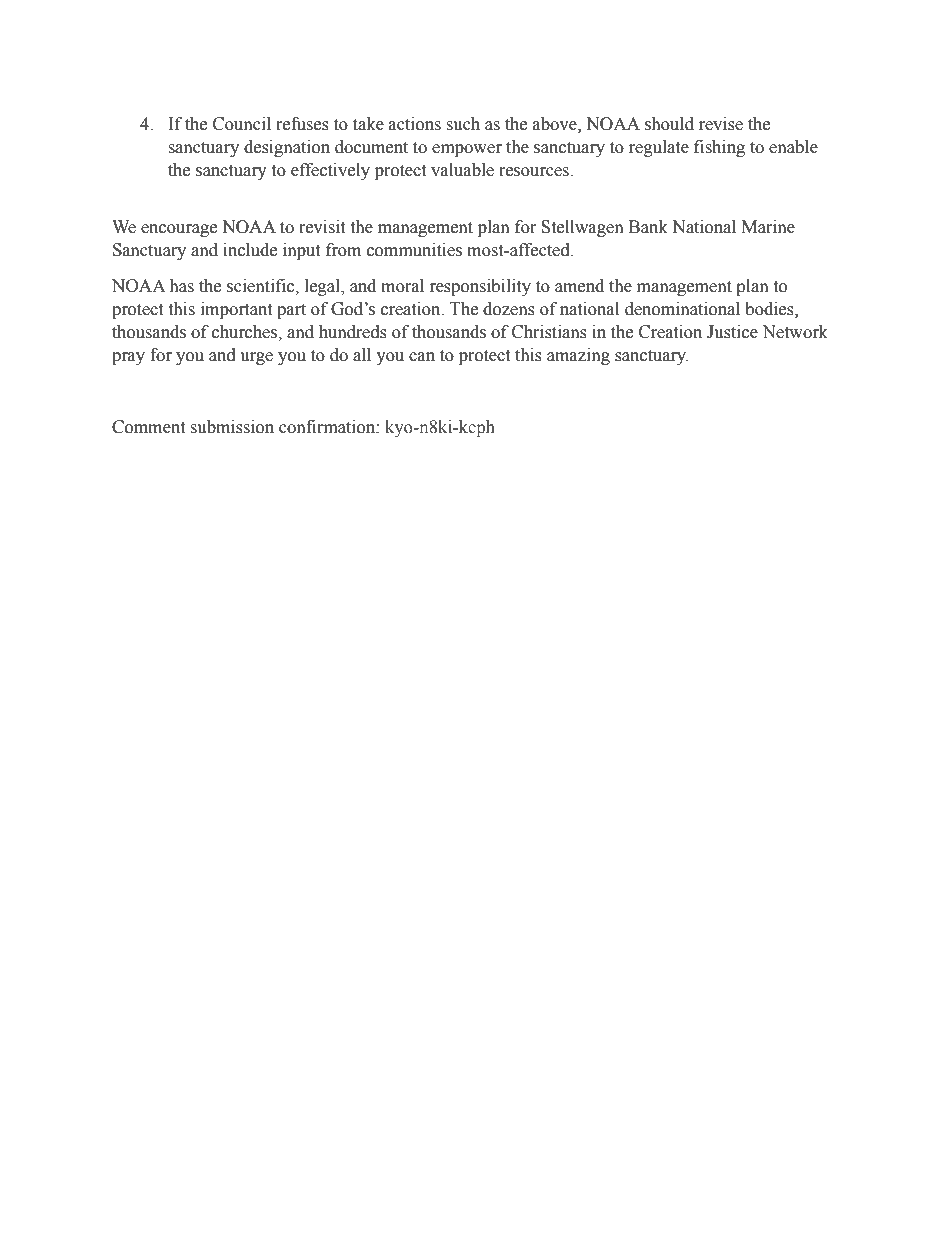  What do you see at coordinates (422, 357) in the screenshot?
I see `can` at bounding box center [422, 357].
